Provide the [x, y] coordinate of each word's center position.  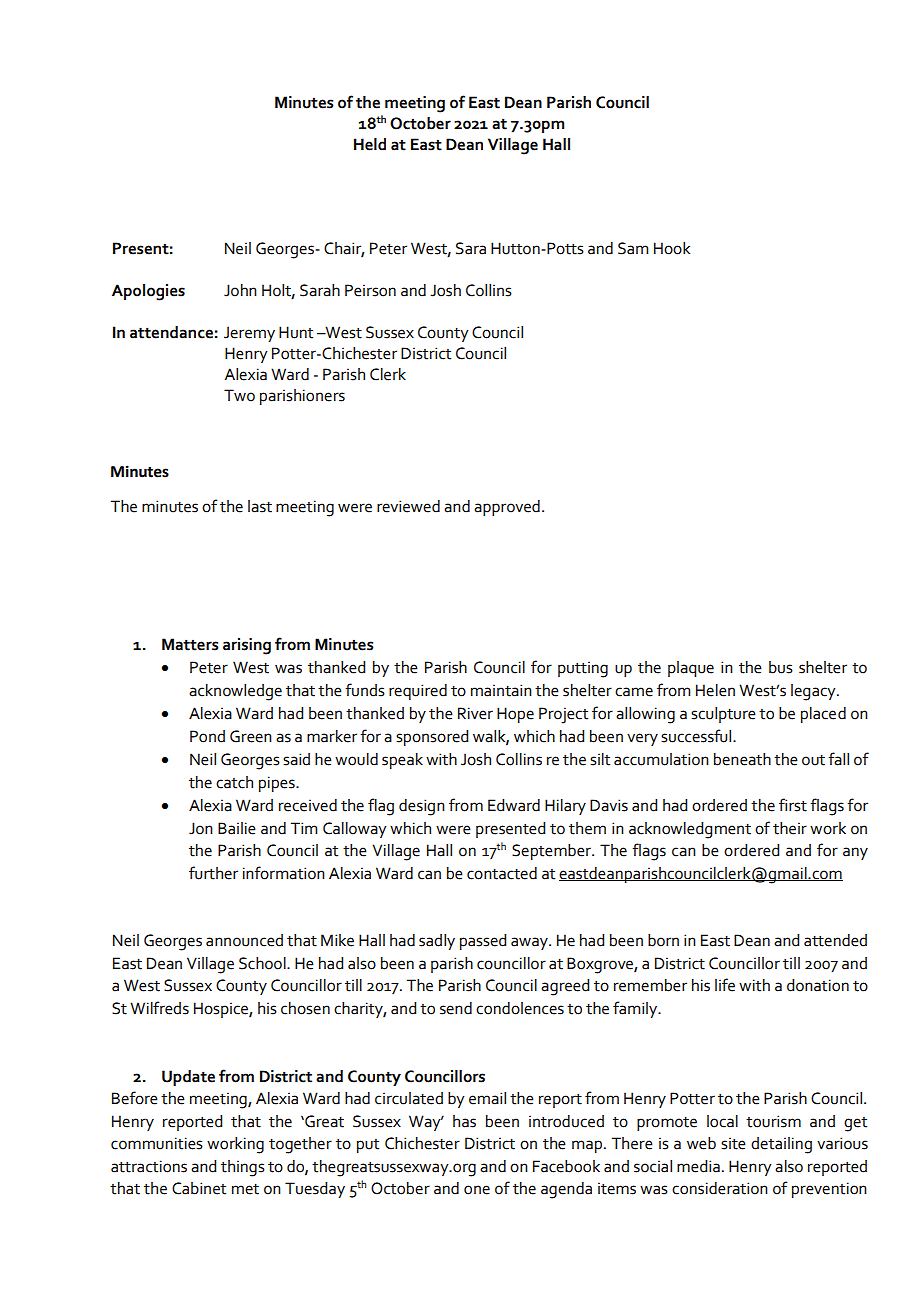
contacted [502, 873]
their [790, 828]
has [464, 1121]
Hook [672, 248]
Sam [633, 248]
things [243, 1168]
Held [370, 144]
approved [507, 508]
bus [781, 667]
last [260, 506]
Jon [201, 828]
